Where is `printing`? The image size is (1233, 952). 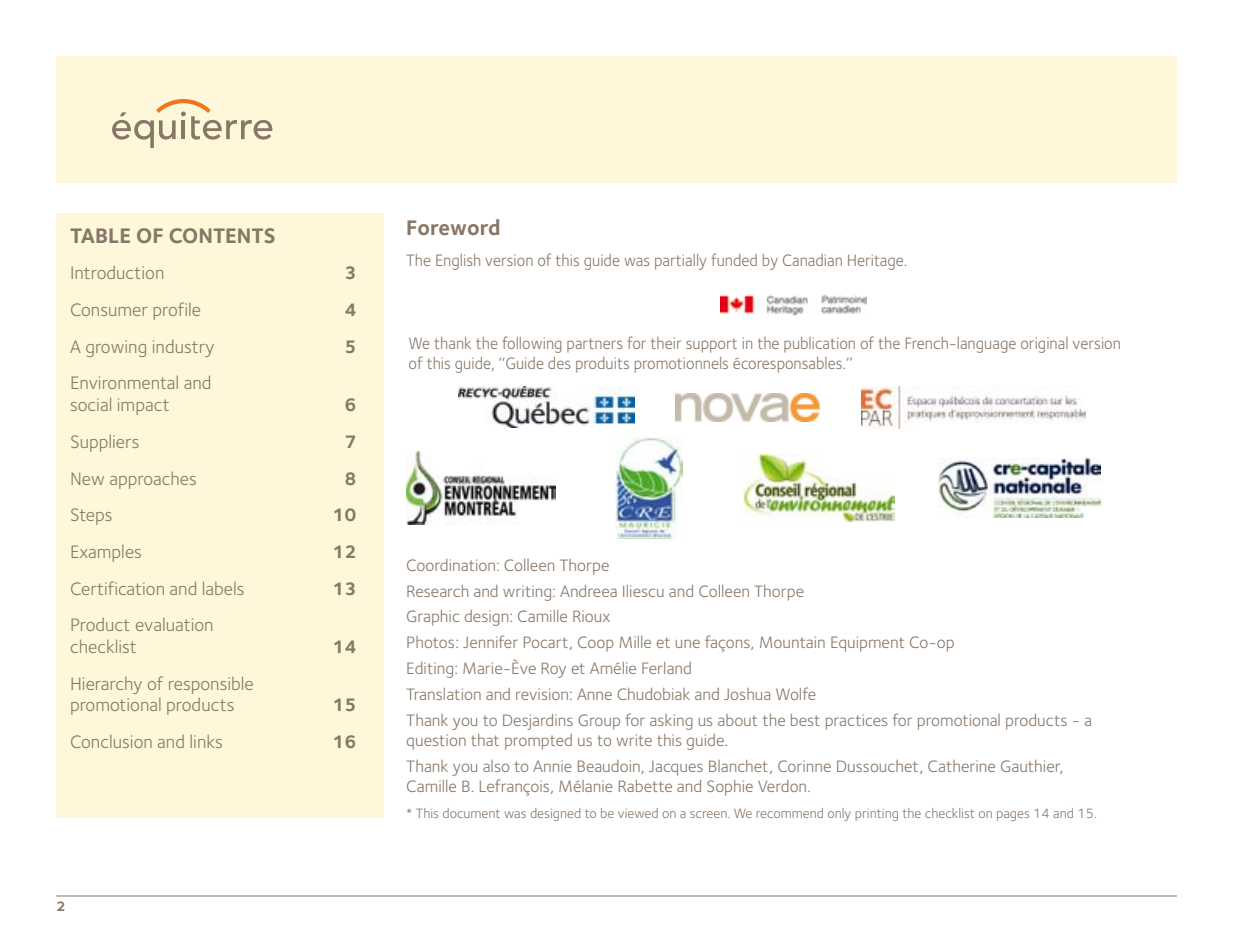 printing is located at coordinates (876, 815).
